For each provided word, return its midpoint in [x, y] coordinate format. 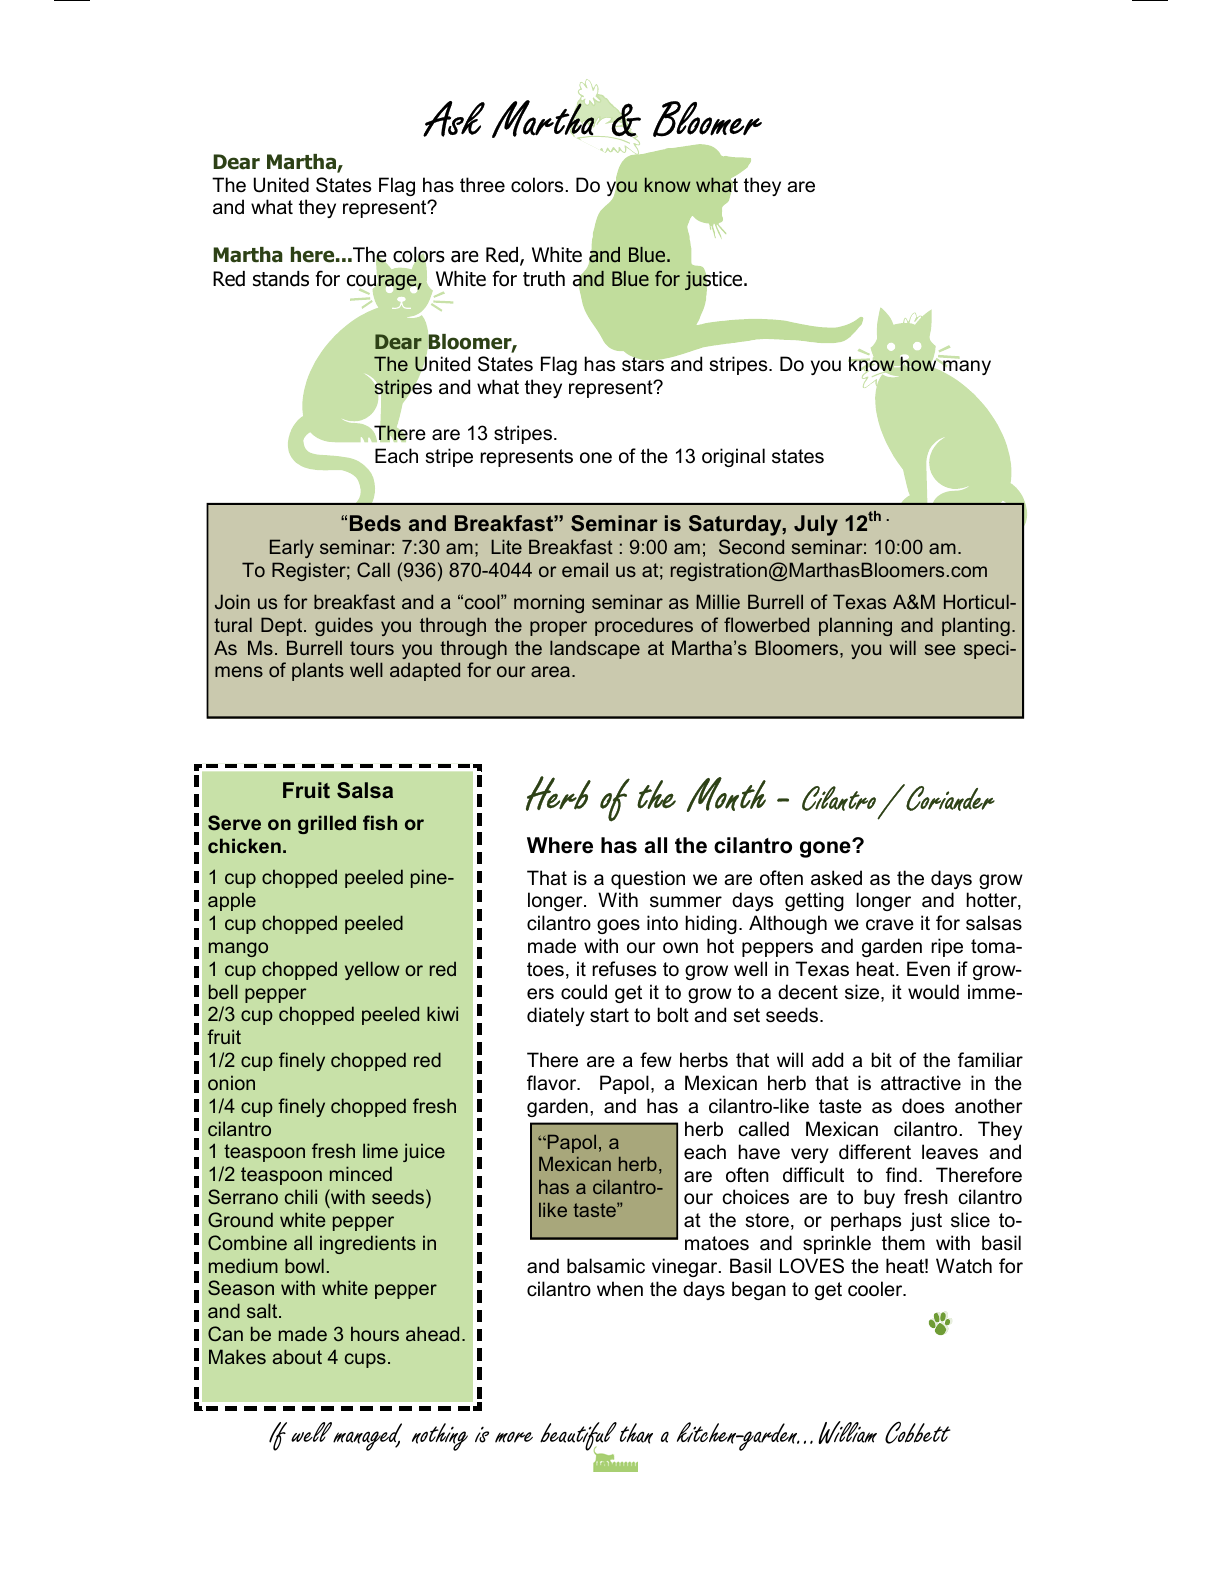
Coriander [949, 797]
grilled [327, 824]
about [297, 1356]
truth [544, 279]
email [585, 569]
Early [292, 548]
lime [380, 1150]
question [648, 879]
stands [281, 279]
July [816, 525]
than [636, 1433]
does [923, 1106]
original [733, 457]
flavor [553, 1083]
